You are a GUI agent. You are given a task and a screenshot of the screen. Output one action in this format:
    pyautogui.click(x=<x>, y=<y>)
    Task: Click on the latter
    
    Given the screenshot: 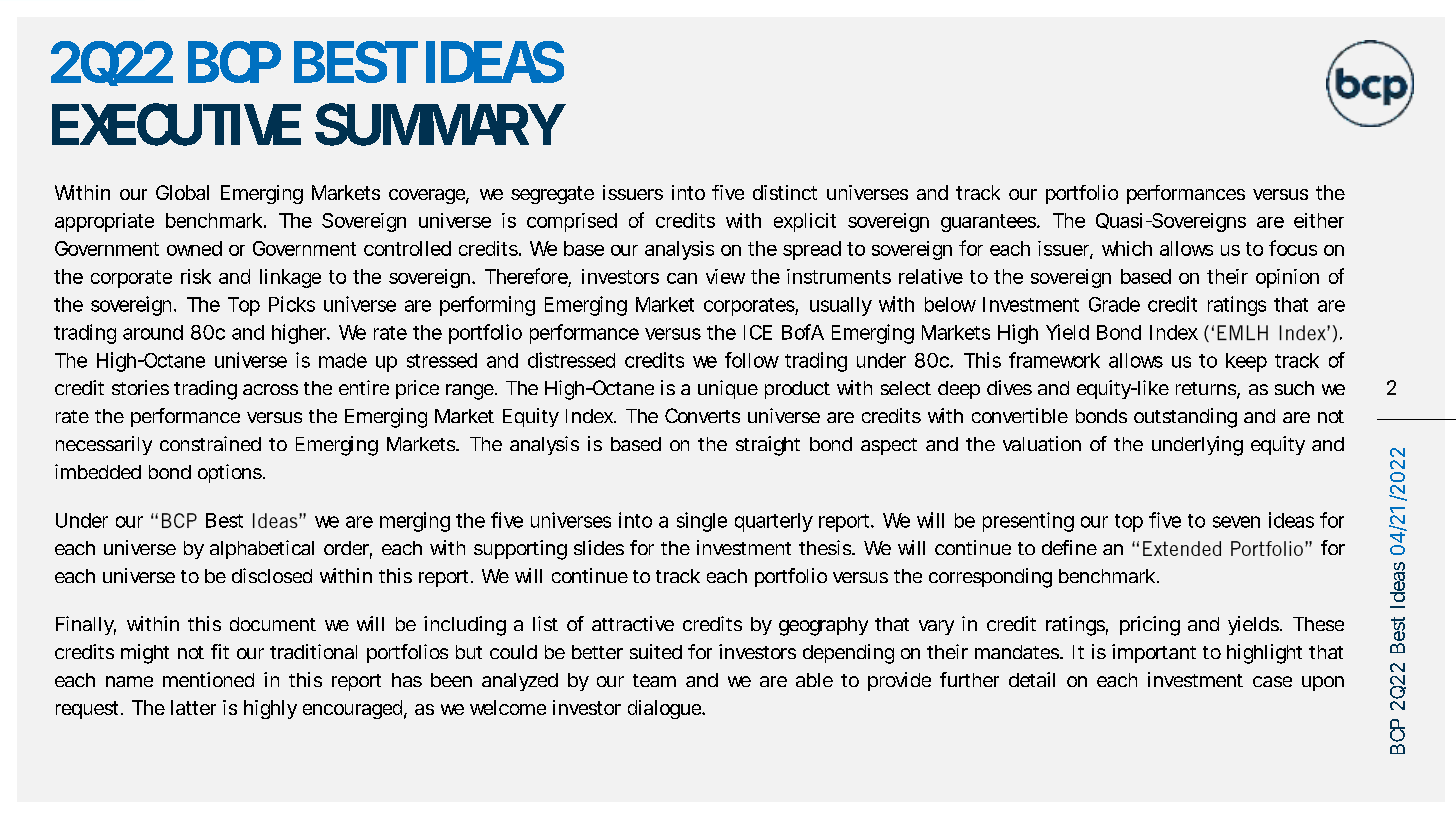 What is the action you would take?
    pyautogui.click(x=193, y=707)
